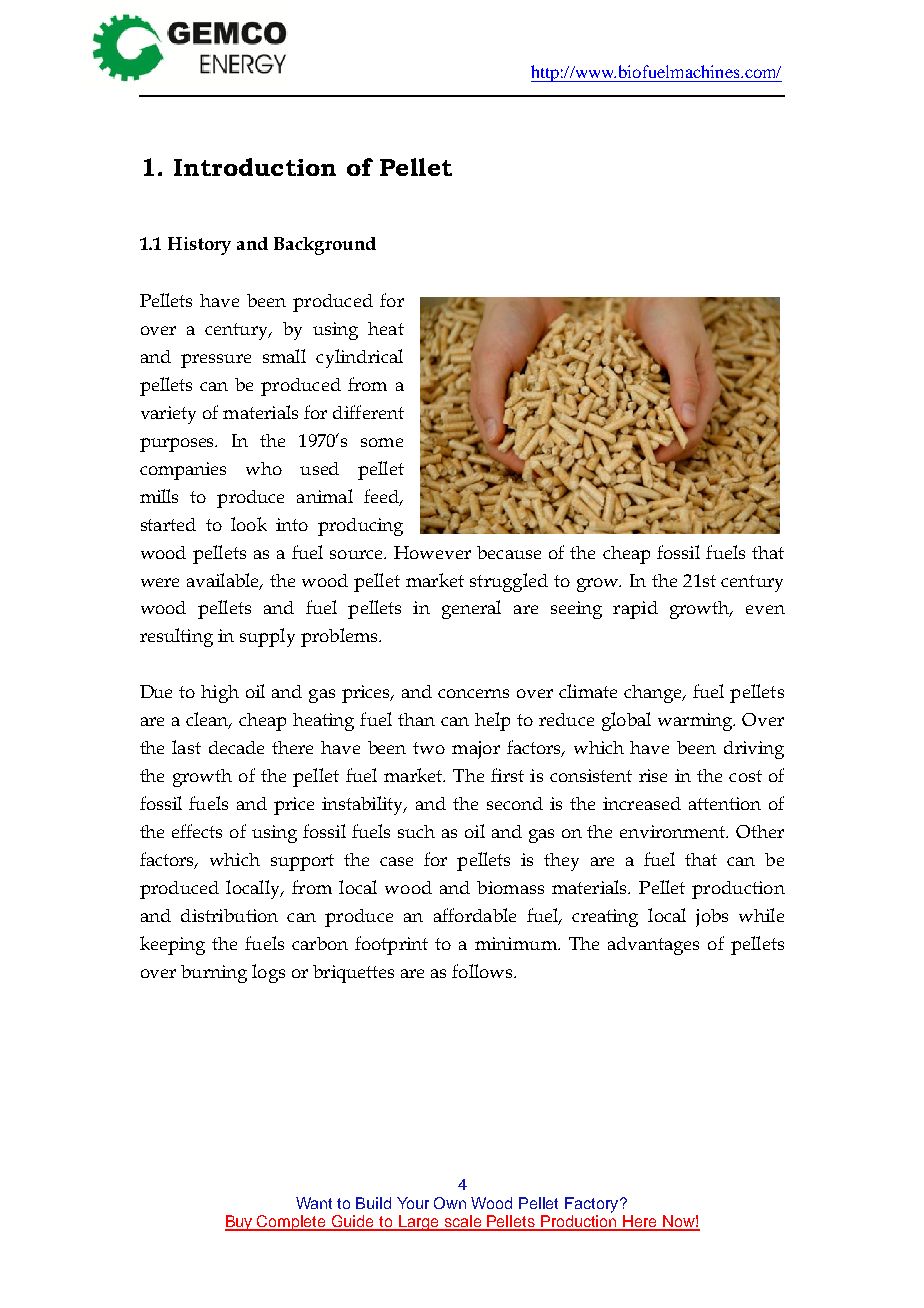  Describe the element at coordinates (674, 831) in the screenshot. I see `environment` at that location.
